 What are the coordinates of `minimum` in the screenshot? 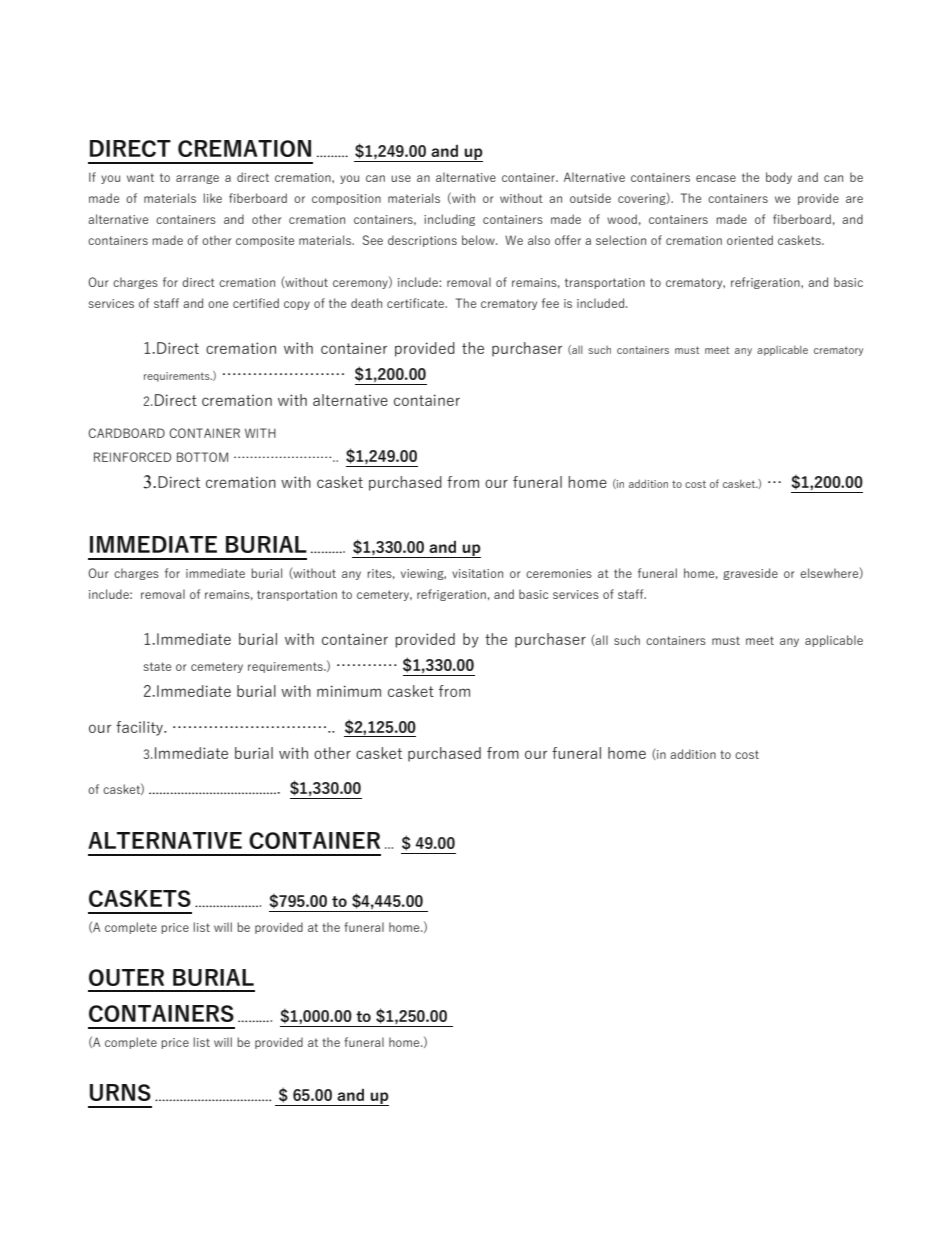 It's located at (349, 691).
